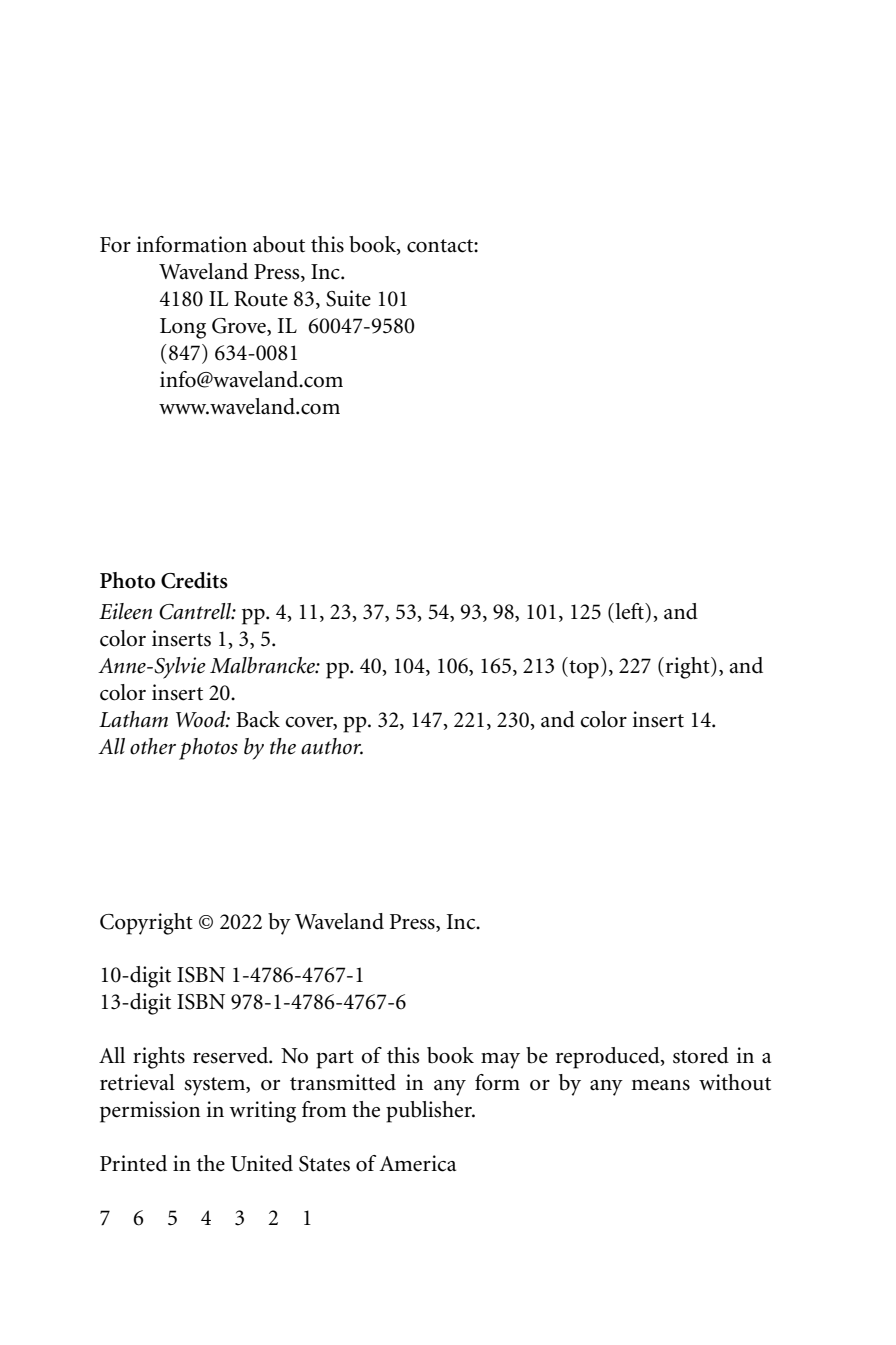 The height and width of the screenshot is (1345, 896). Describe the element at coordinates (150, 1112) in the screenshot. I see `permission` at that location.
